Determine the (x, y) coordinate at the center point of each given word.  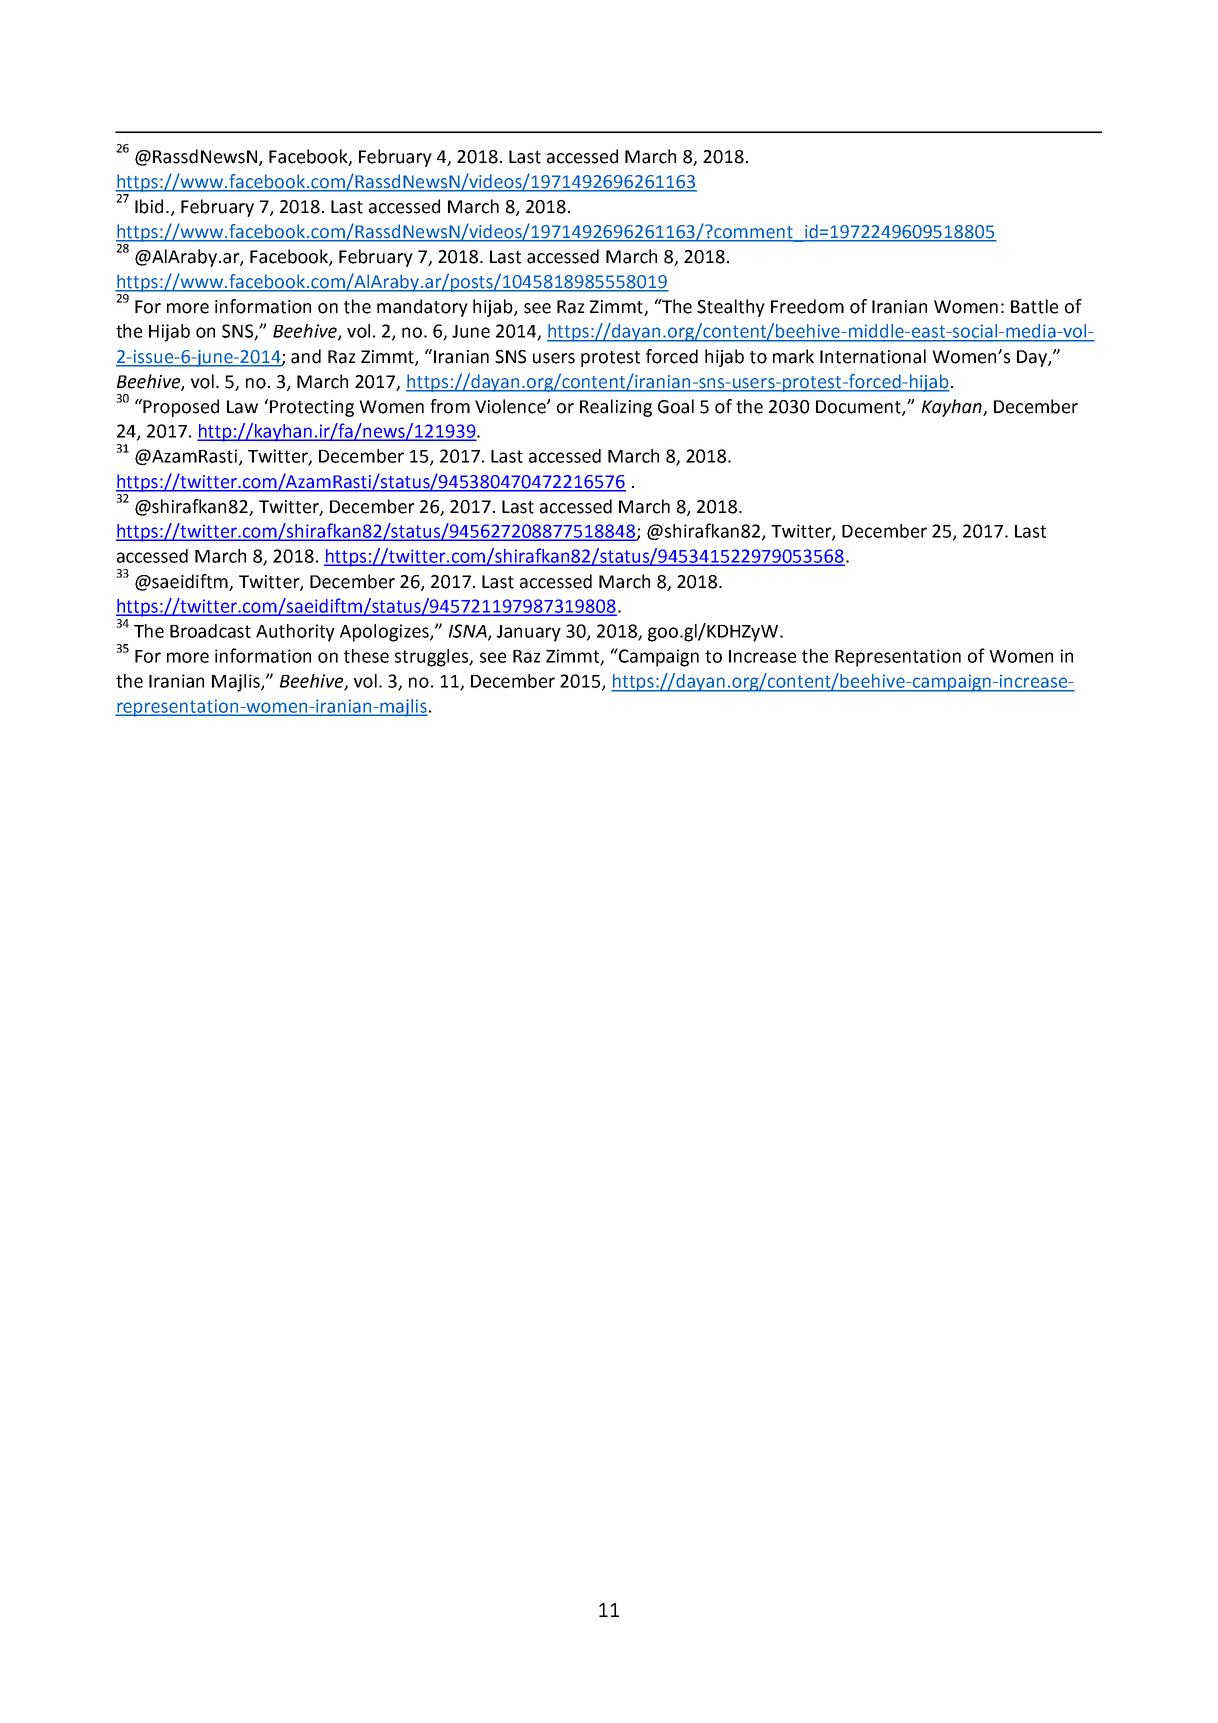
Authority (295, 633)
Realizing (616, 408)
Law (242, 407)
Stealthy (731, 308)
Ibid (149, 206)
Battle (1034, 306)
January (529, 633)
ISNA (469, 632)
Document (859, 407)
